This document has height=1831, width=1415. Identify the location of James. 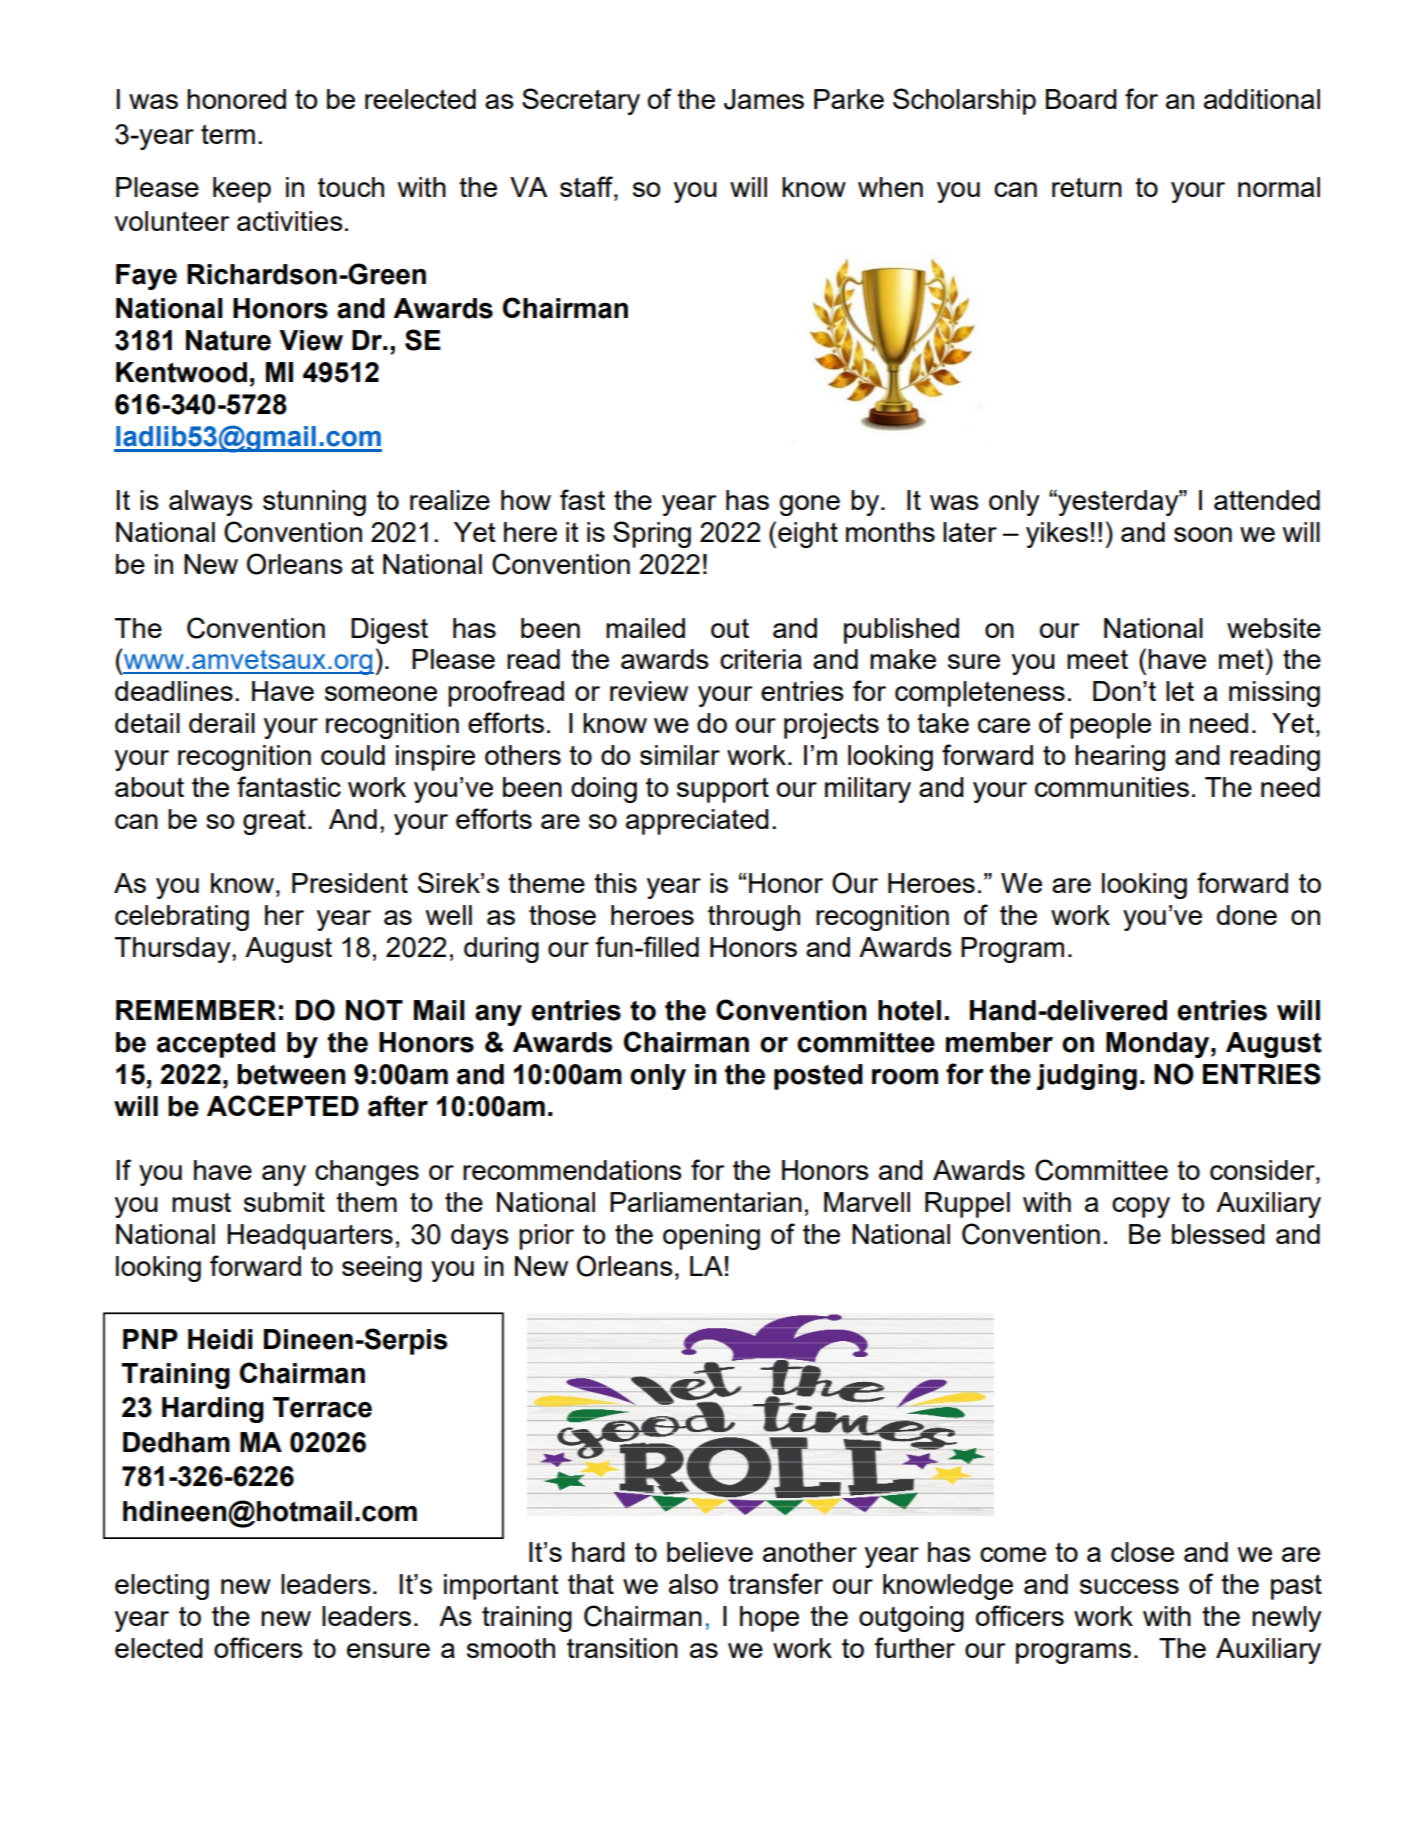
(764, 99).
